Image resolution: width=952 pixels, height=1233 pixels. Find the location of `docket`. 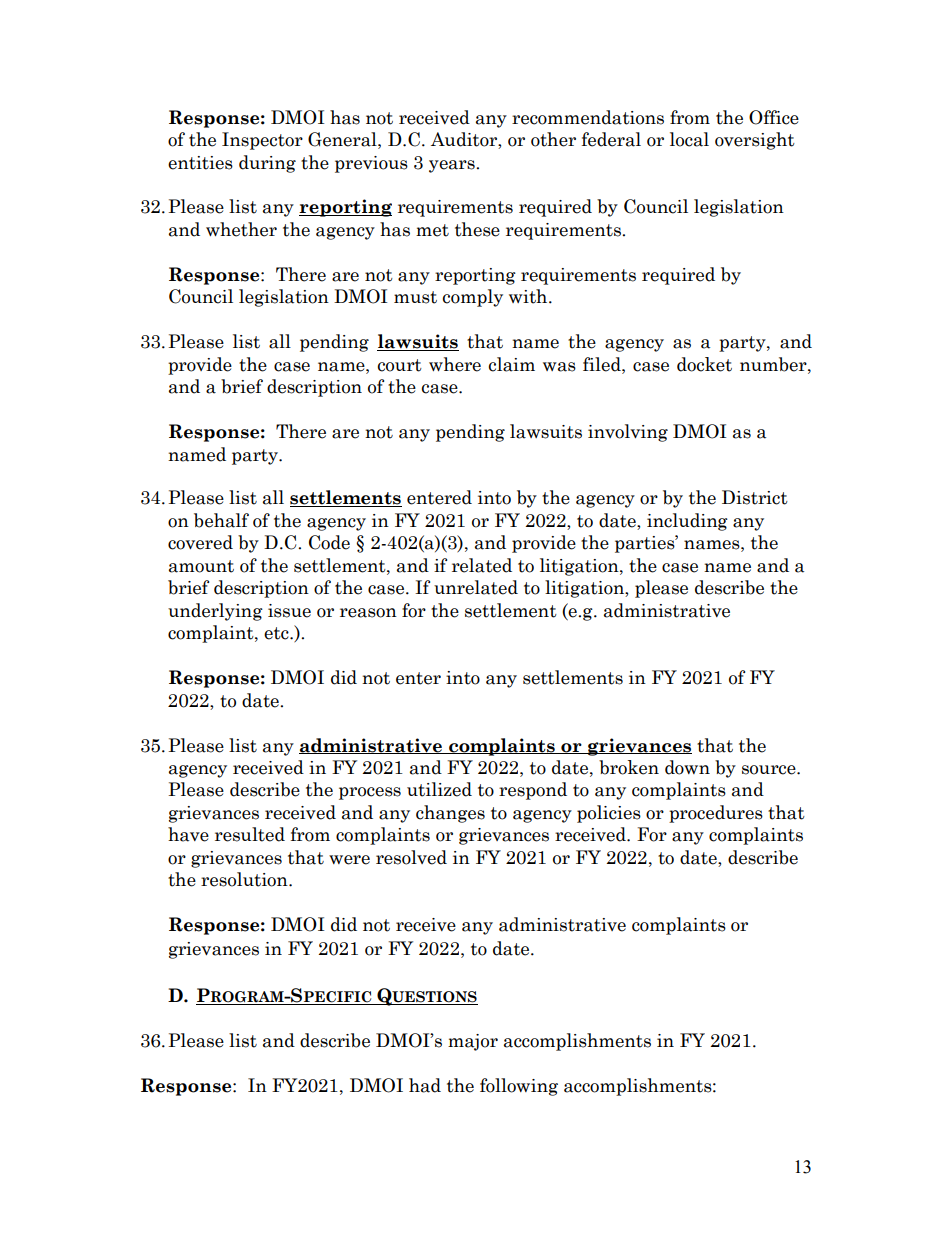

docket is located at coordinates (704, 364).
